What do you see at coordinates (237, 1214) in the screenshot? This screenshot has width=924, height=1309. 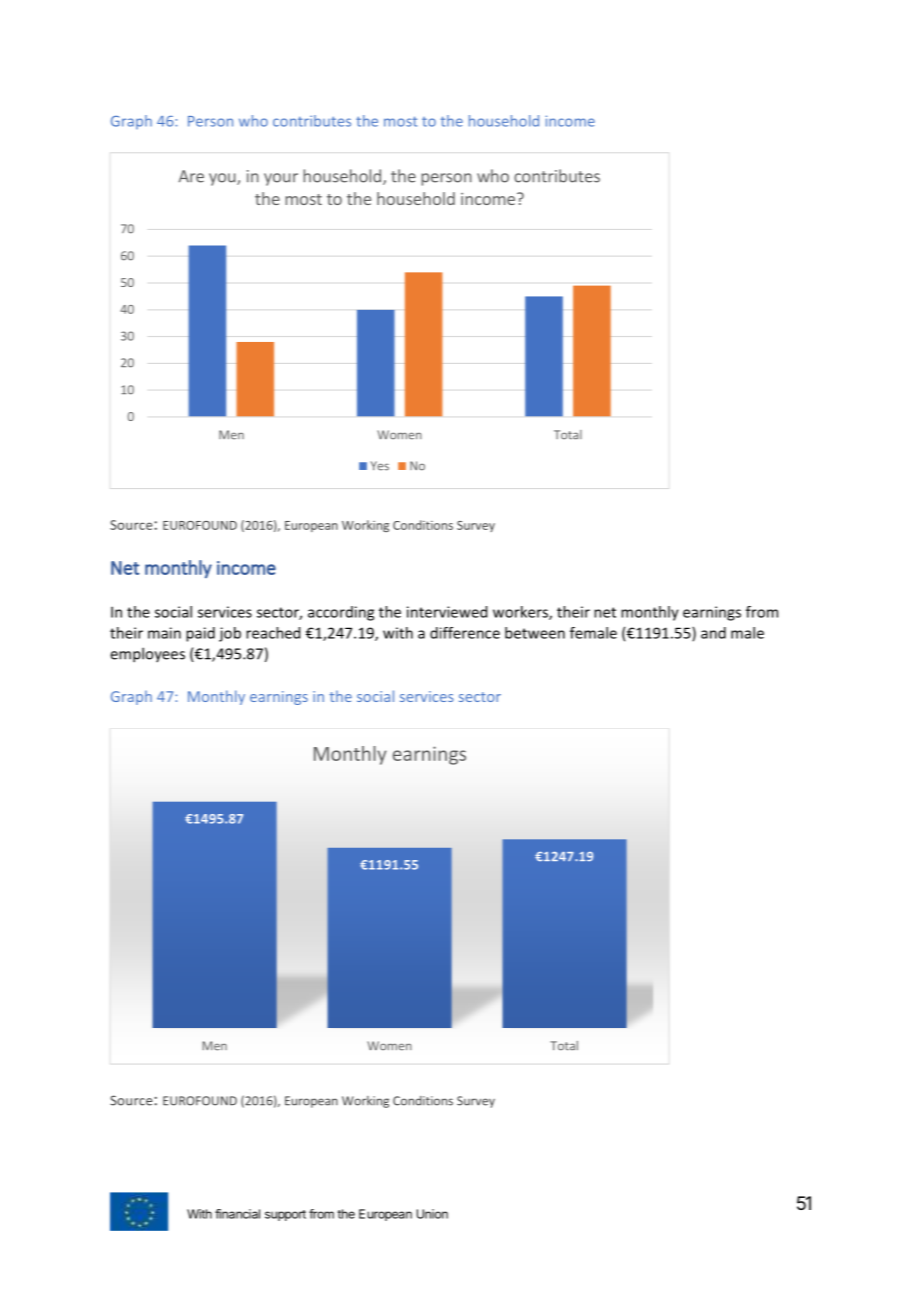 I see `financial` at bounding box center [237, 1214].
